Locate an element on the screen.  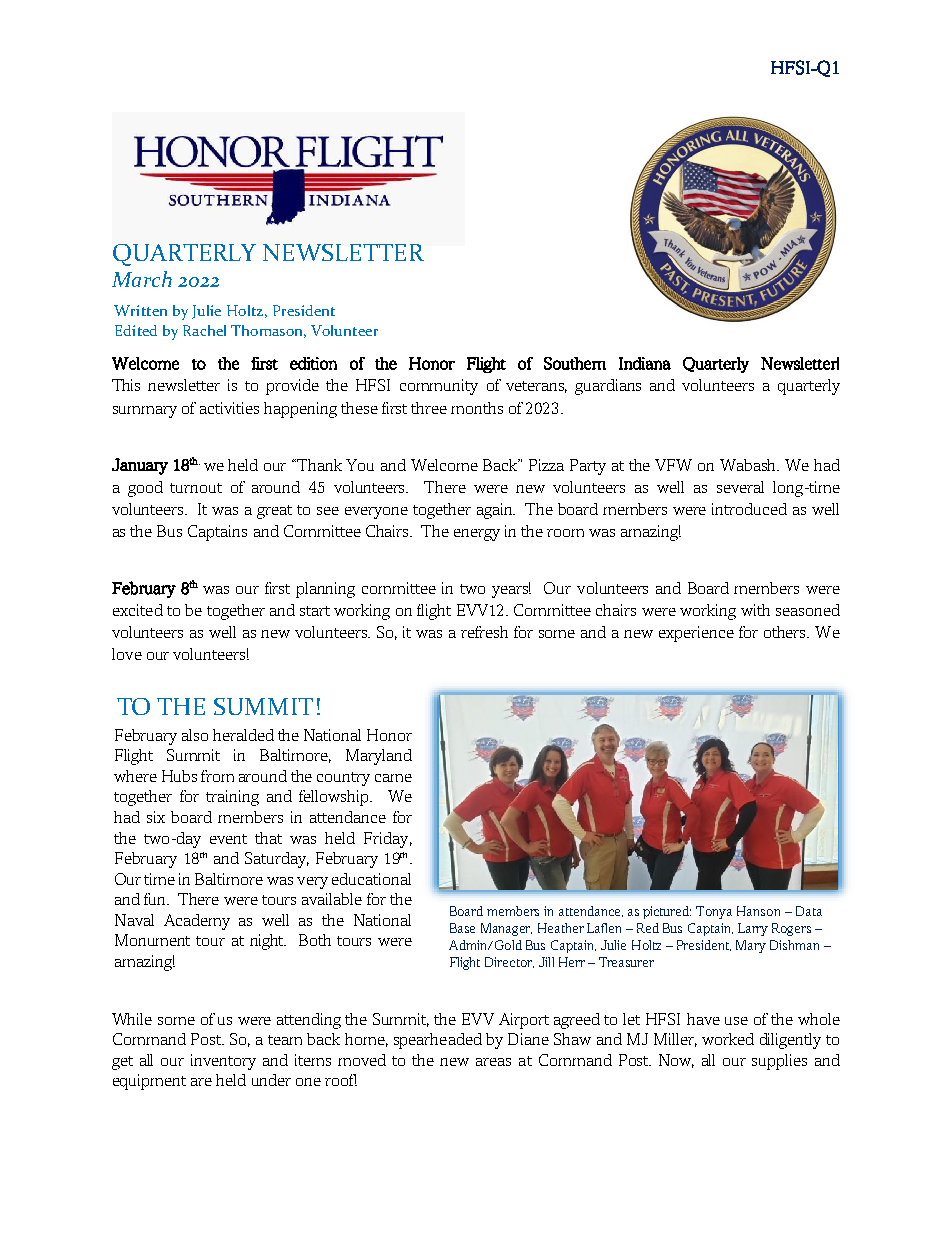
refresh is located at coordinates (484, 632).
